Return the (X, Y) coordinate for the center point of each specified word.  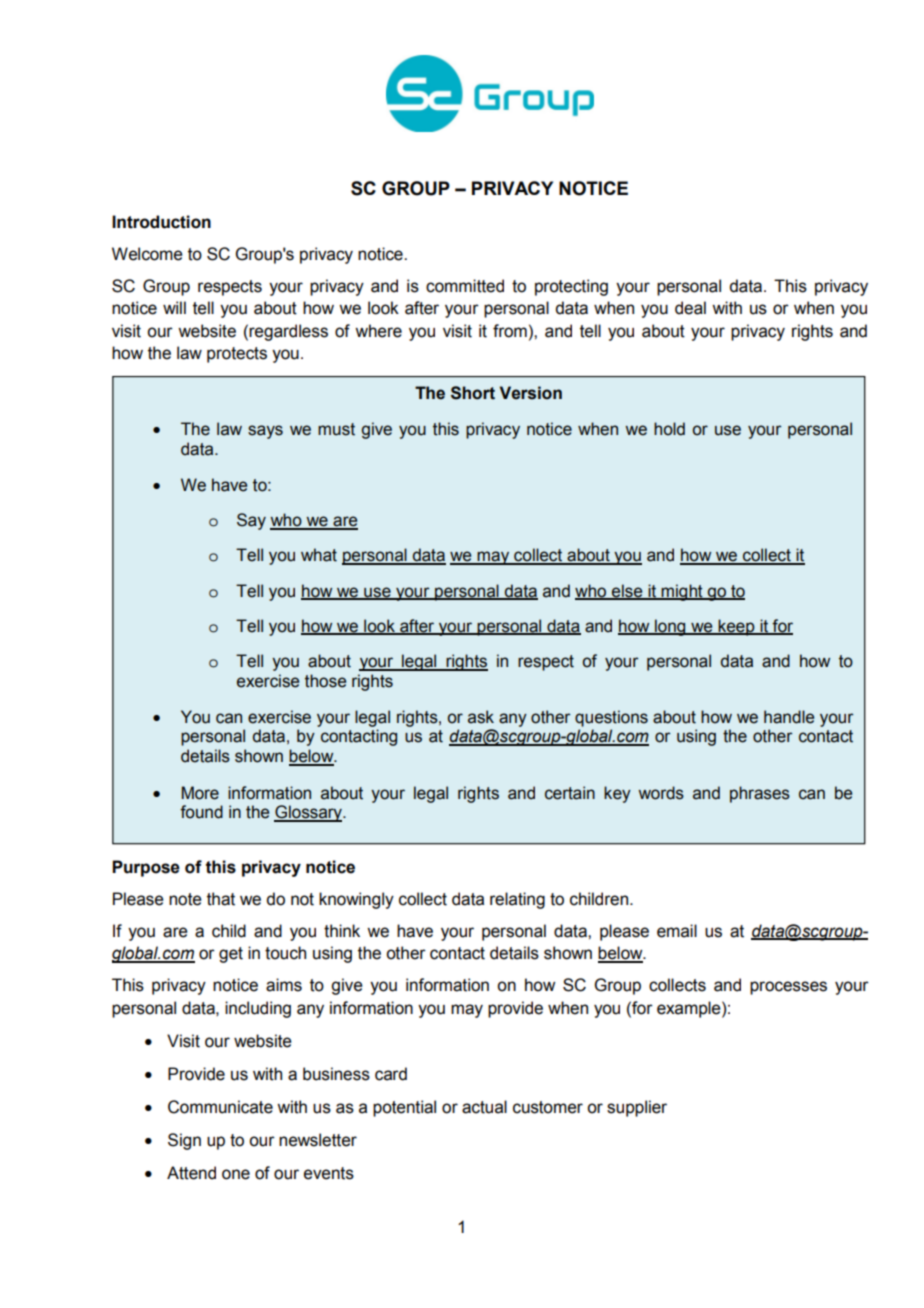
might (682, 592)
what (319, 555)
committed (465, 286)
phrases (760, 794)
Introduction (161, 222)
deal (690, 308)
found (201, 812)
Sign (184, 1141)
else (627, 591)
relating (517, 900)
